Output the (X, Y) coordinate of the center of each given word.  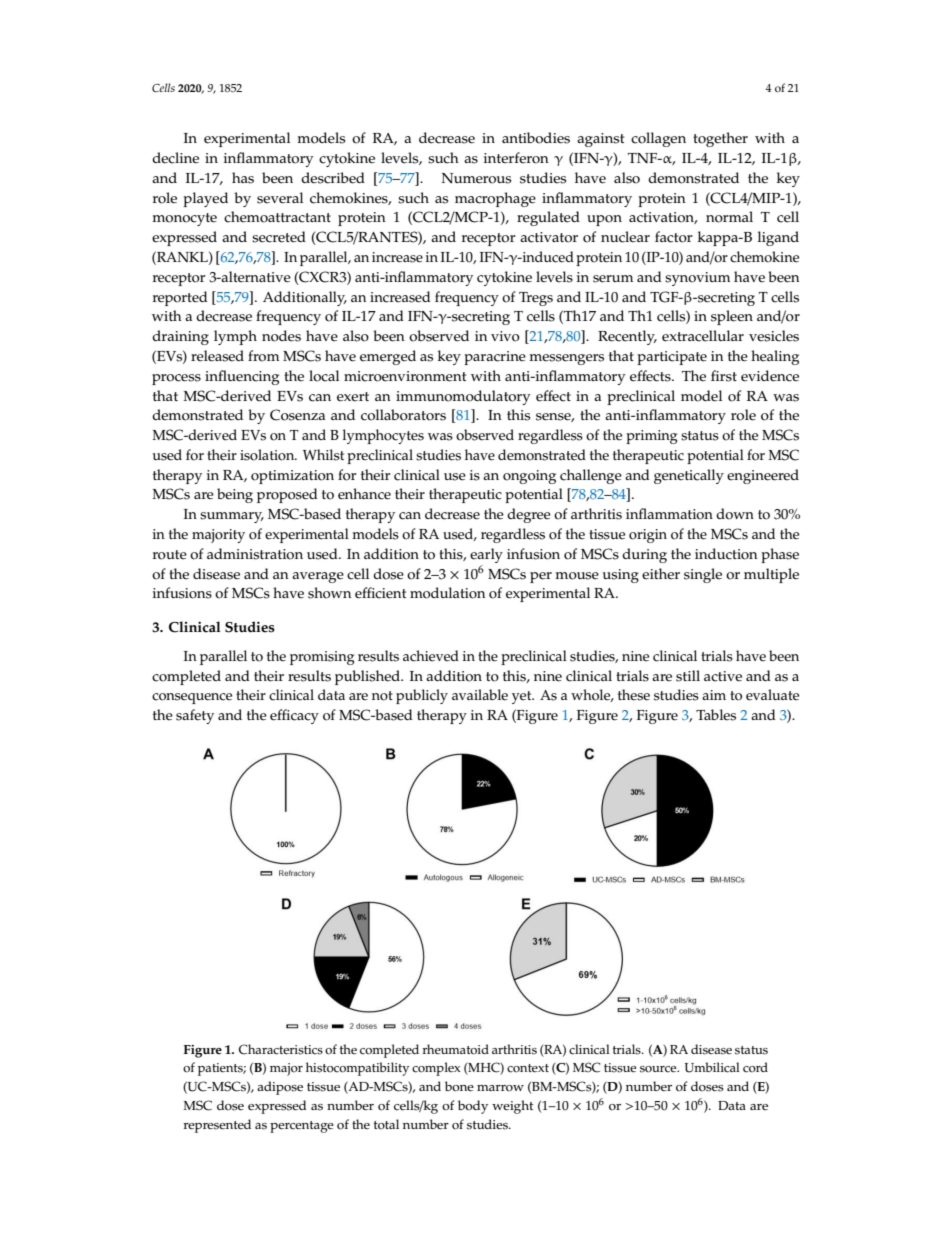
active (723, 676)
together (720, 139)
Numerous (476, 178)
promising (322, 658)
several (280, 198)
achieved (431, 656)
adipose (280, 1088)
